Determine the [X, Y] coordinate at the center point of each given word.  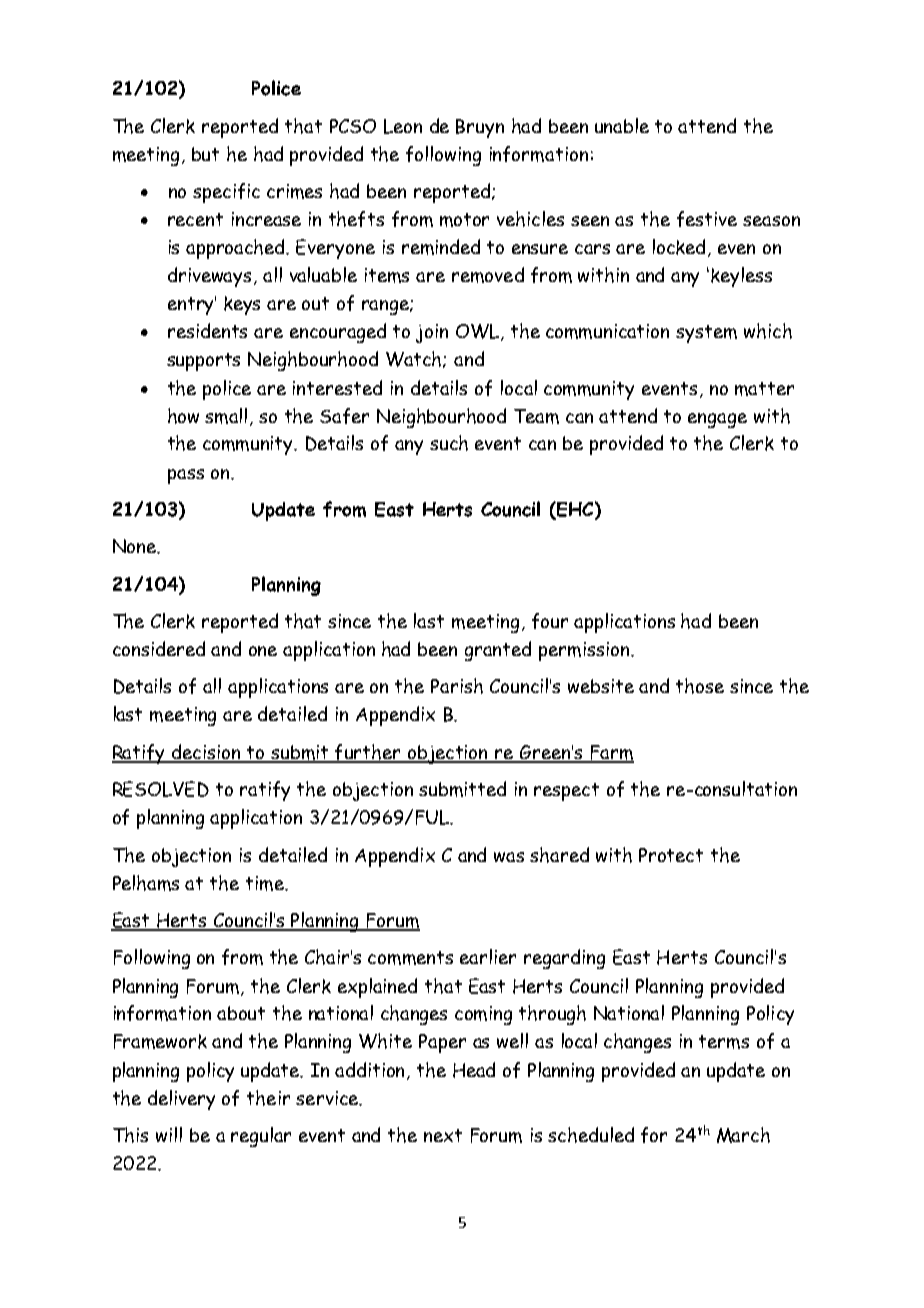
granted [498, 651]
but [205, 154]
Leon [403, 126]
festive [707, 219]
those [700, 686]
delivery [181, 1100]
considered [159, 648]
